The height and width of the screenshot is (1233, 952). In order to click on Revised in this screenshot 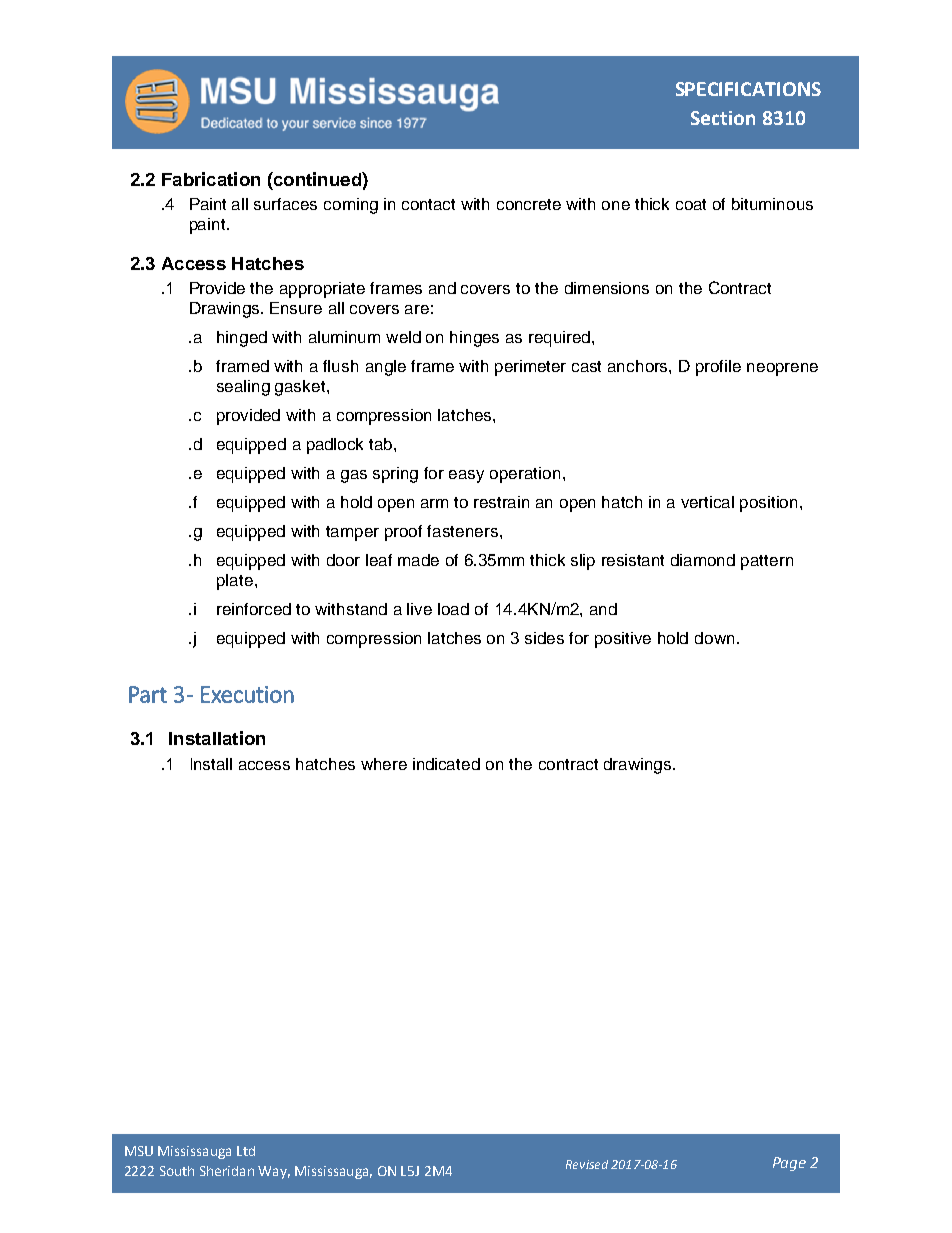, I will do `click(587, 1164)`.
